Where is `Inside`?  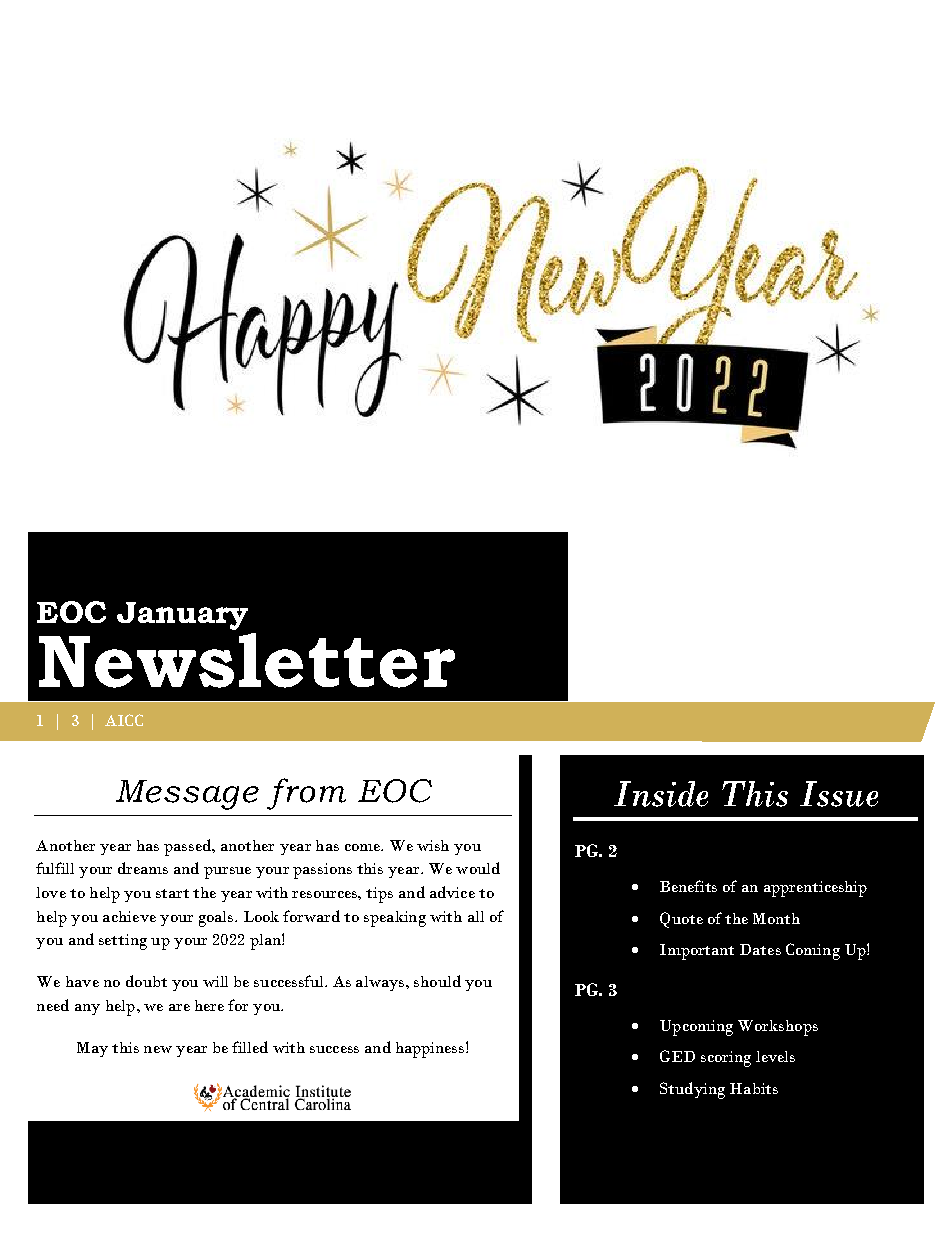 Inside is located at coordinates (661, 794).
